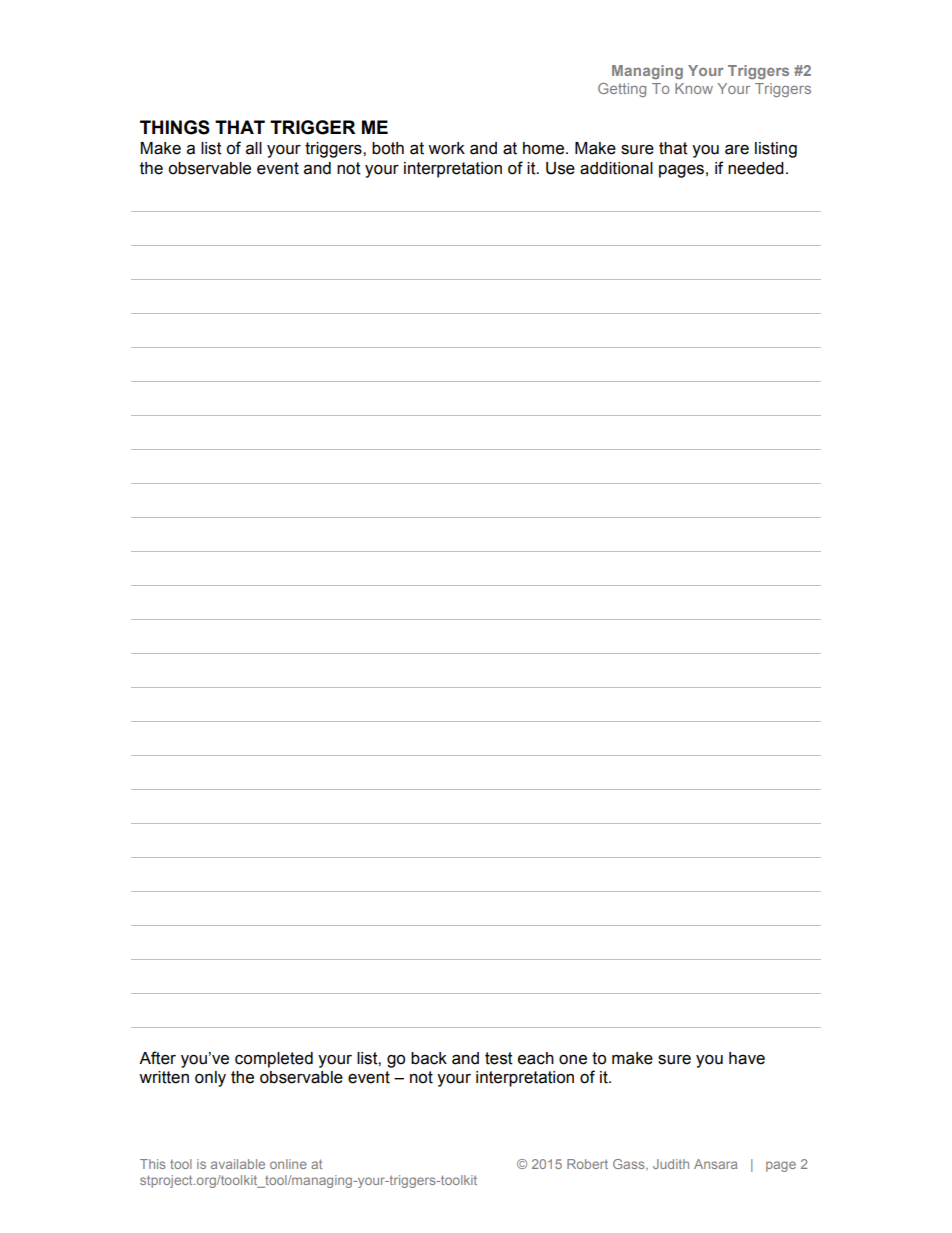  I want to click on all, so click(254, 148).
